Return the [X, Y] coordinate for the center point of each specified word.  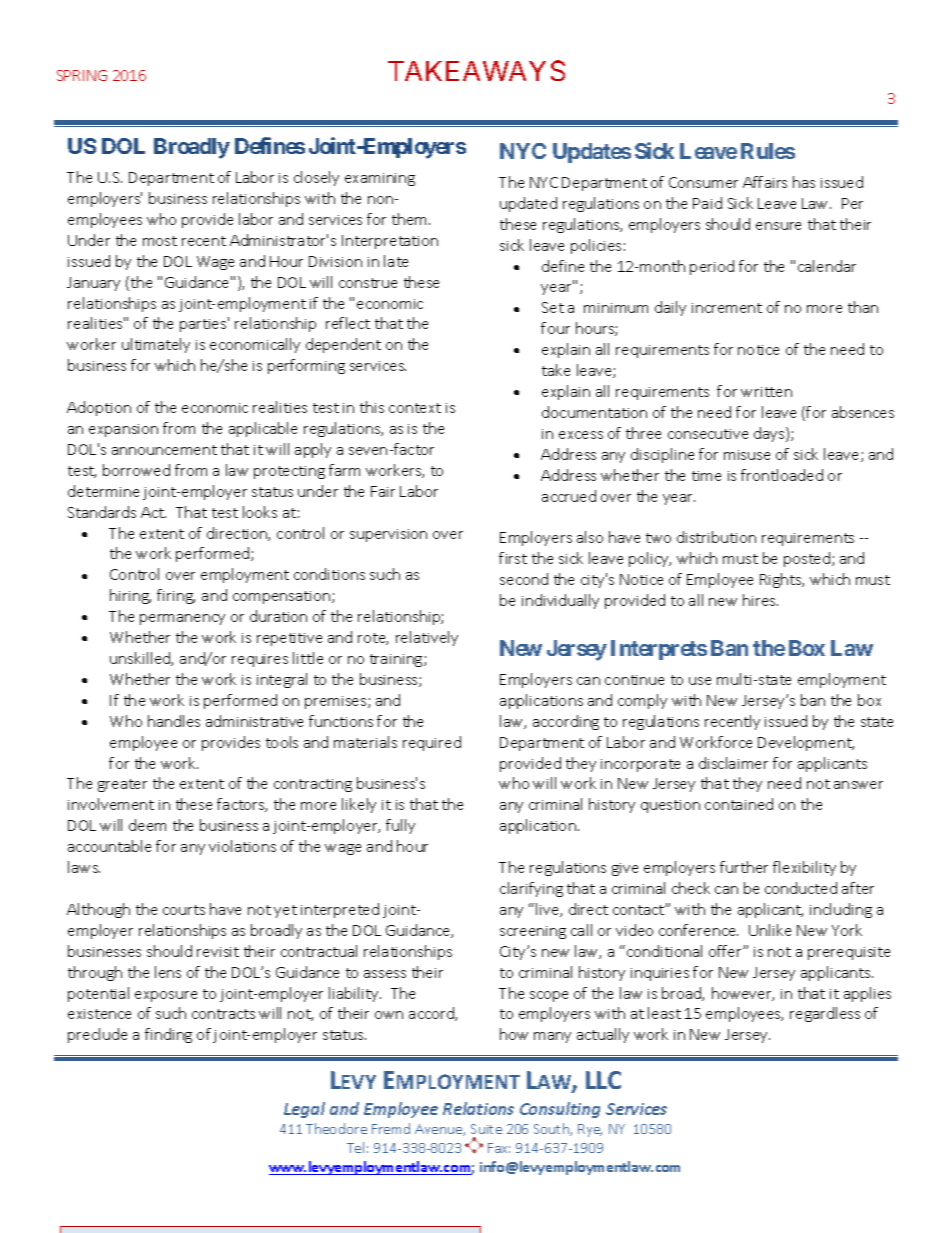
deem [147, 825]
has [804, 182]
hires [760, 600]
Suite [486, 1129]
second [524, 579]
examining [380, 179]
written [766, 392]
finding [168, 1035]
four [555, 328]
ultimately [156, 345]
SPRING [82, 75]
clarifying [531, 889]
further [744, 867]
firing [176, 596]
